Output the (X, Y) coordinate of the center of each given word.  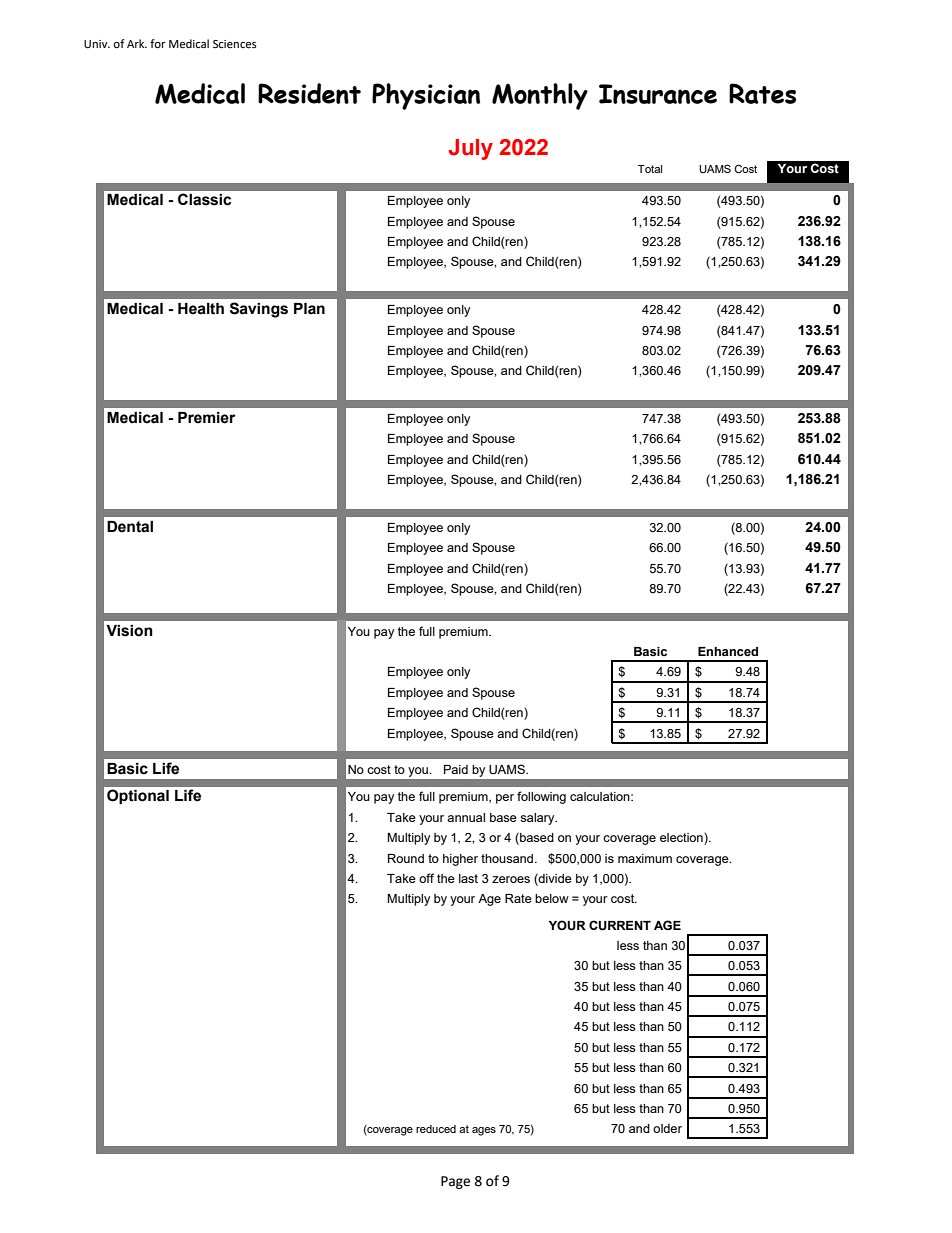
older (667, 1128)
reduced (436, 1129)
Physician (426, 96)
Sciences (235, 44)
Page (455, 1182)
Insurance (658, 94)
